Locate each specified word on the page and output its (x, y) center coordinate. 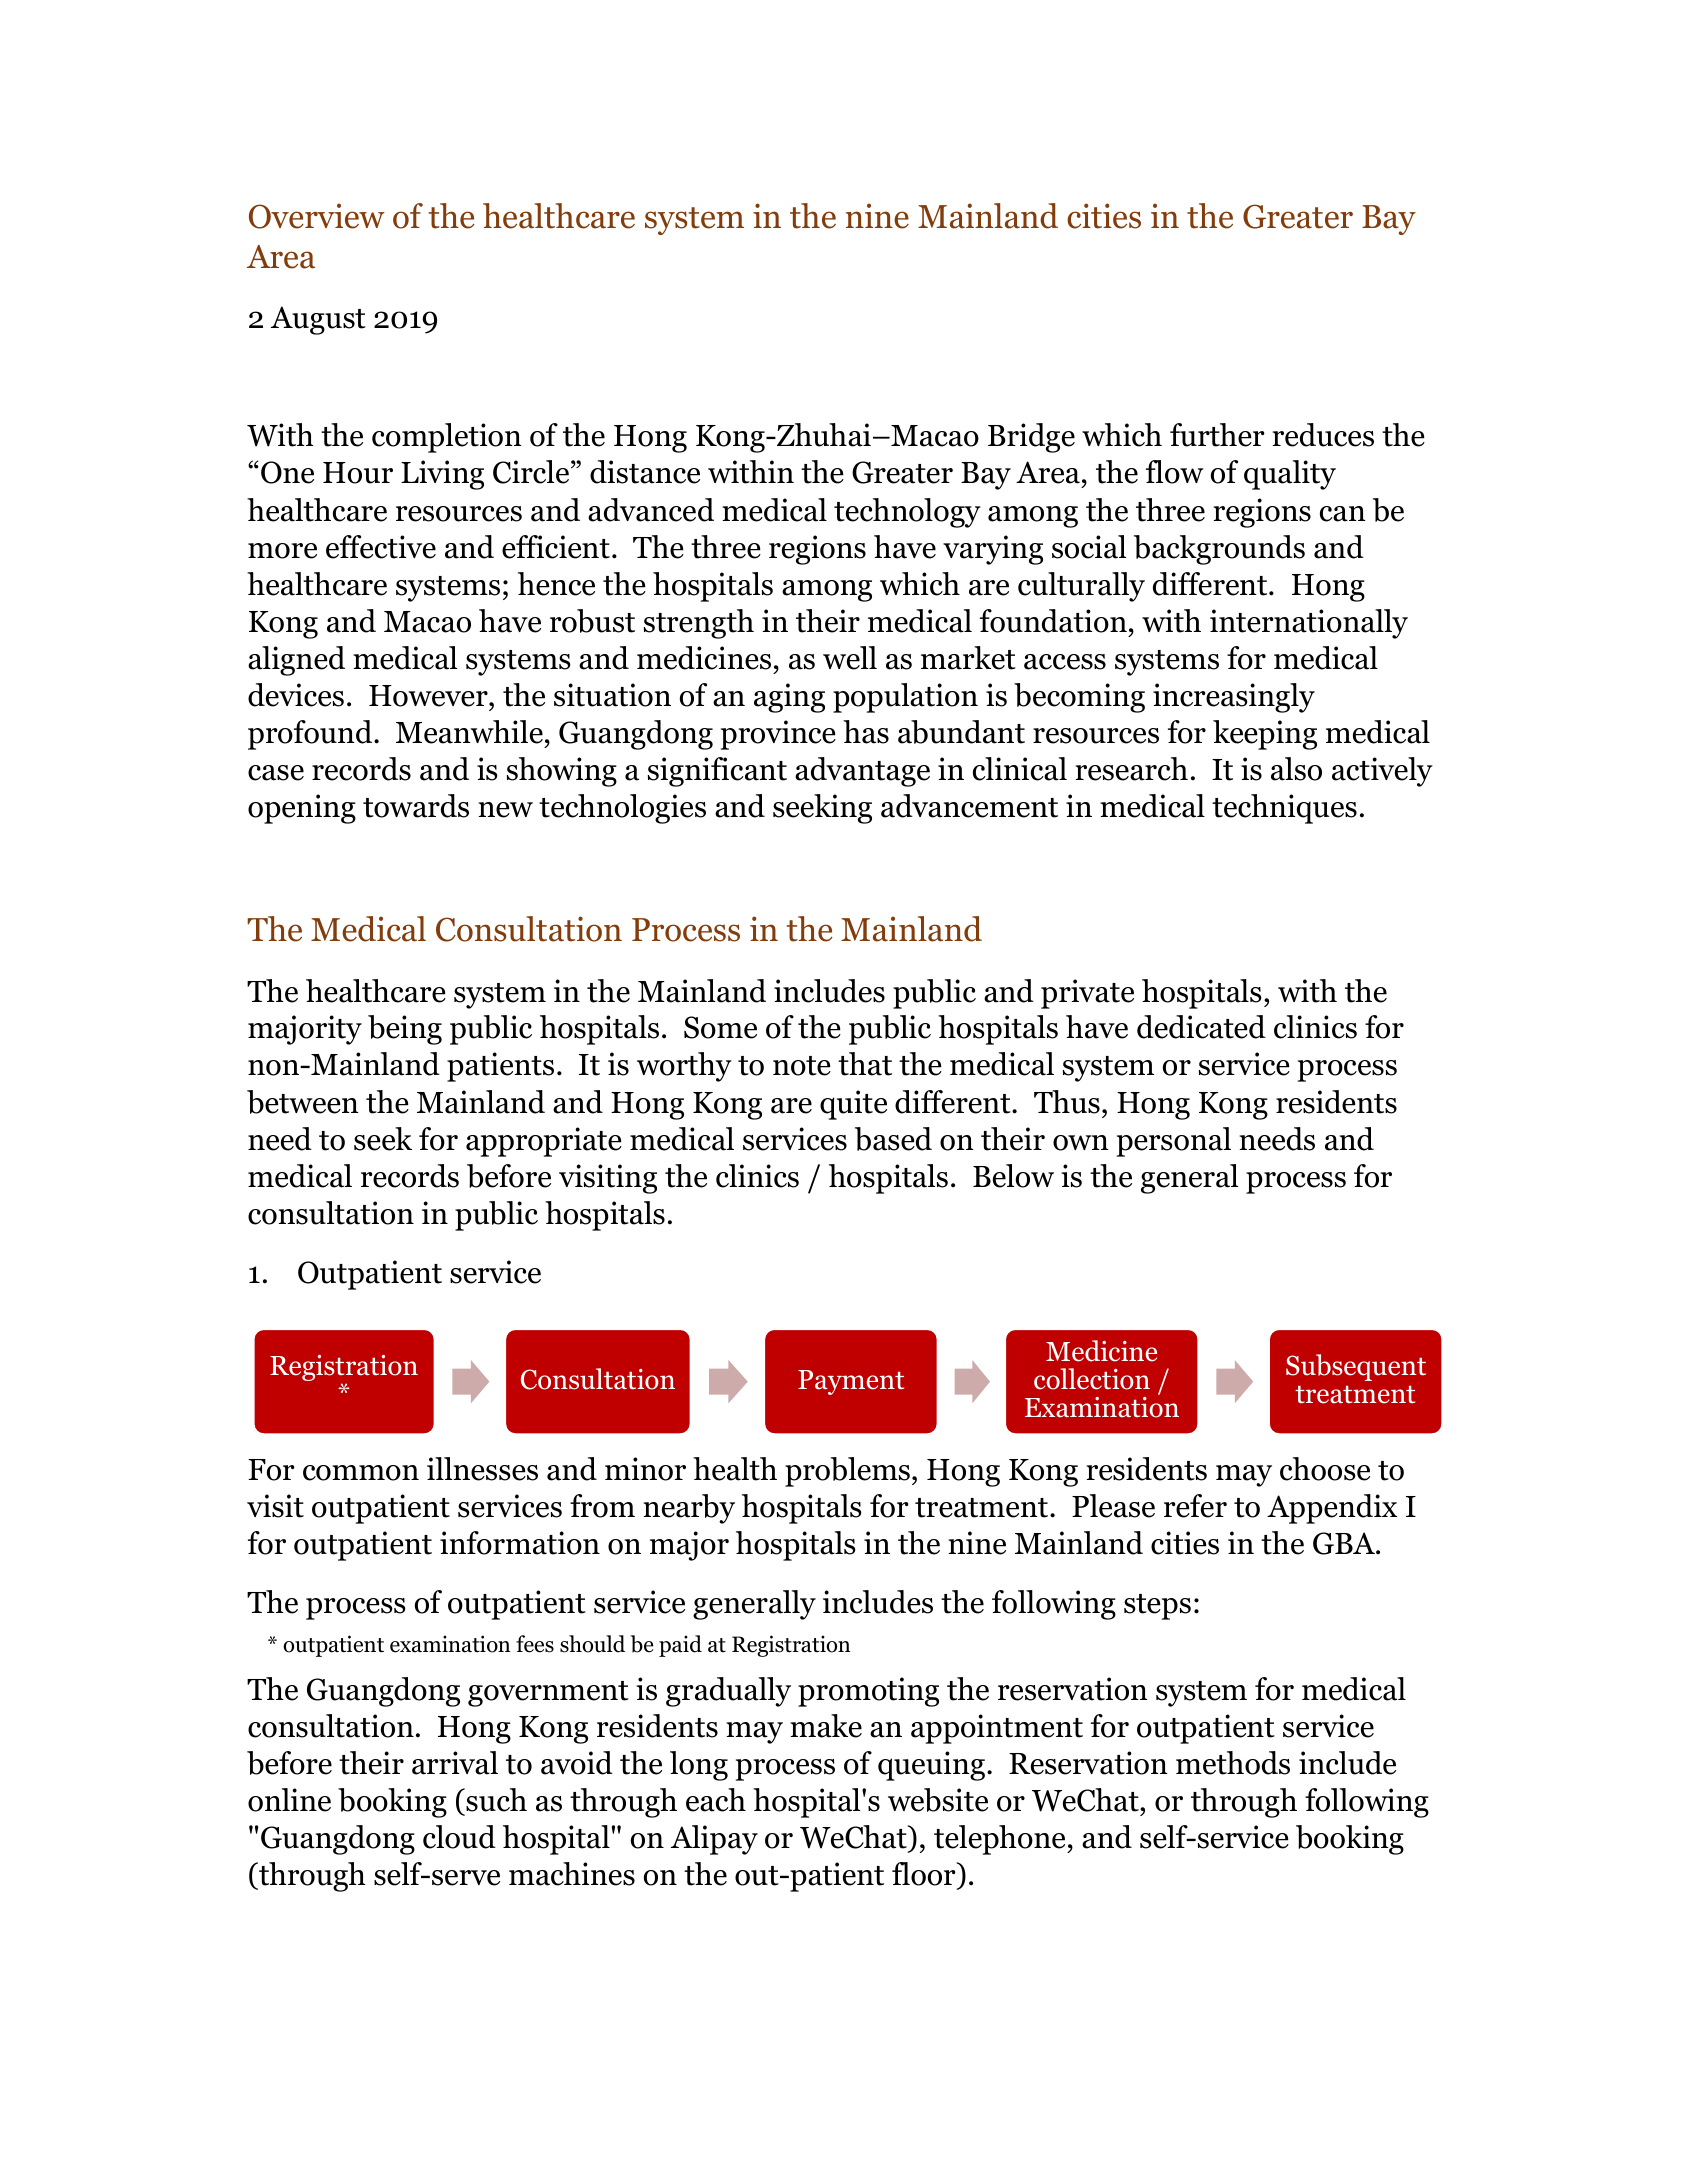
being (405, 1030)
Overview (317, 216)
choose (1325, 1469)
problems (847, 1472)
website (938, 1800)
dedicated (1201, 1027)
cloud (459, 1837)
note (802, 1066)
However (429, 696)
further (1217, 435)
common (361, 1473)
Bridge (1031, 438)
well (850, 658)
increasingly (1234, 698)
